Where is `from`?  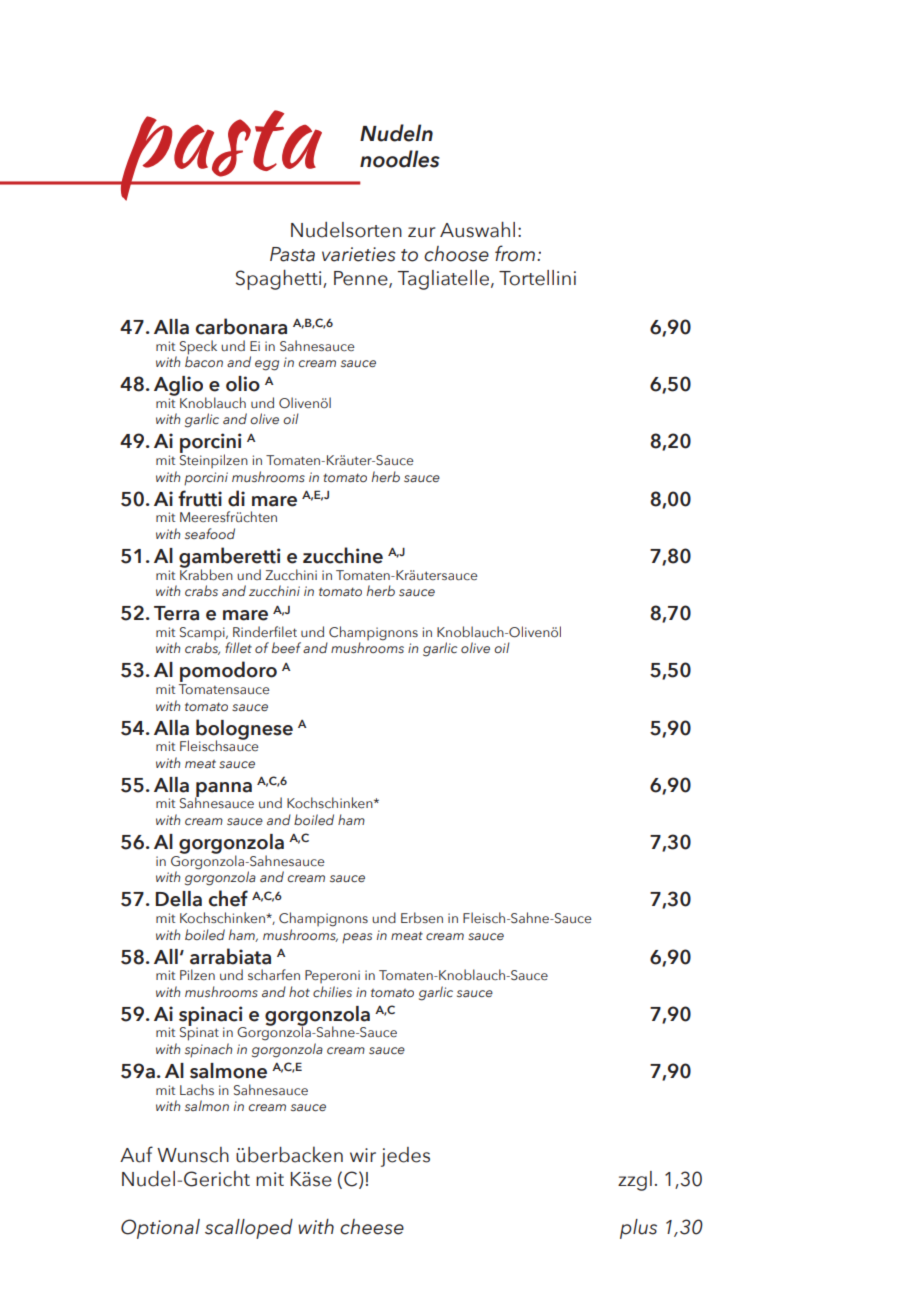 from is located at coordinates (516, 253).
